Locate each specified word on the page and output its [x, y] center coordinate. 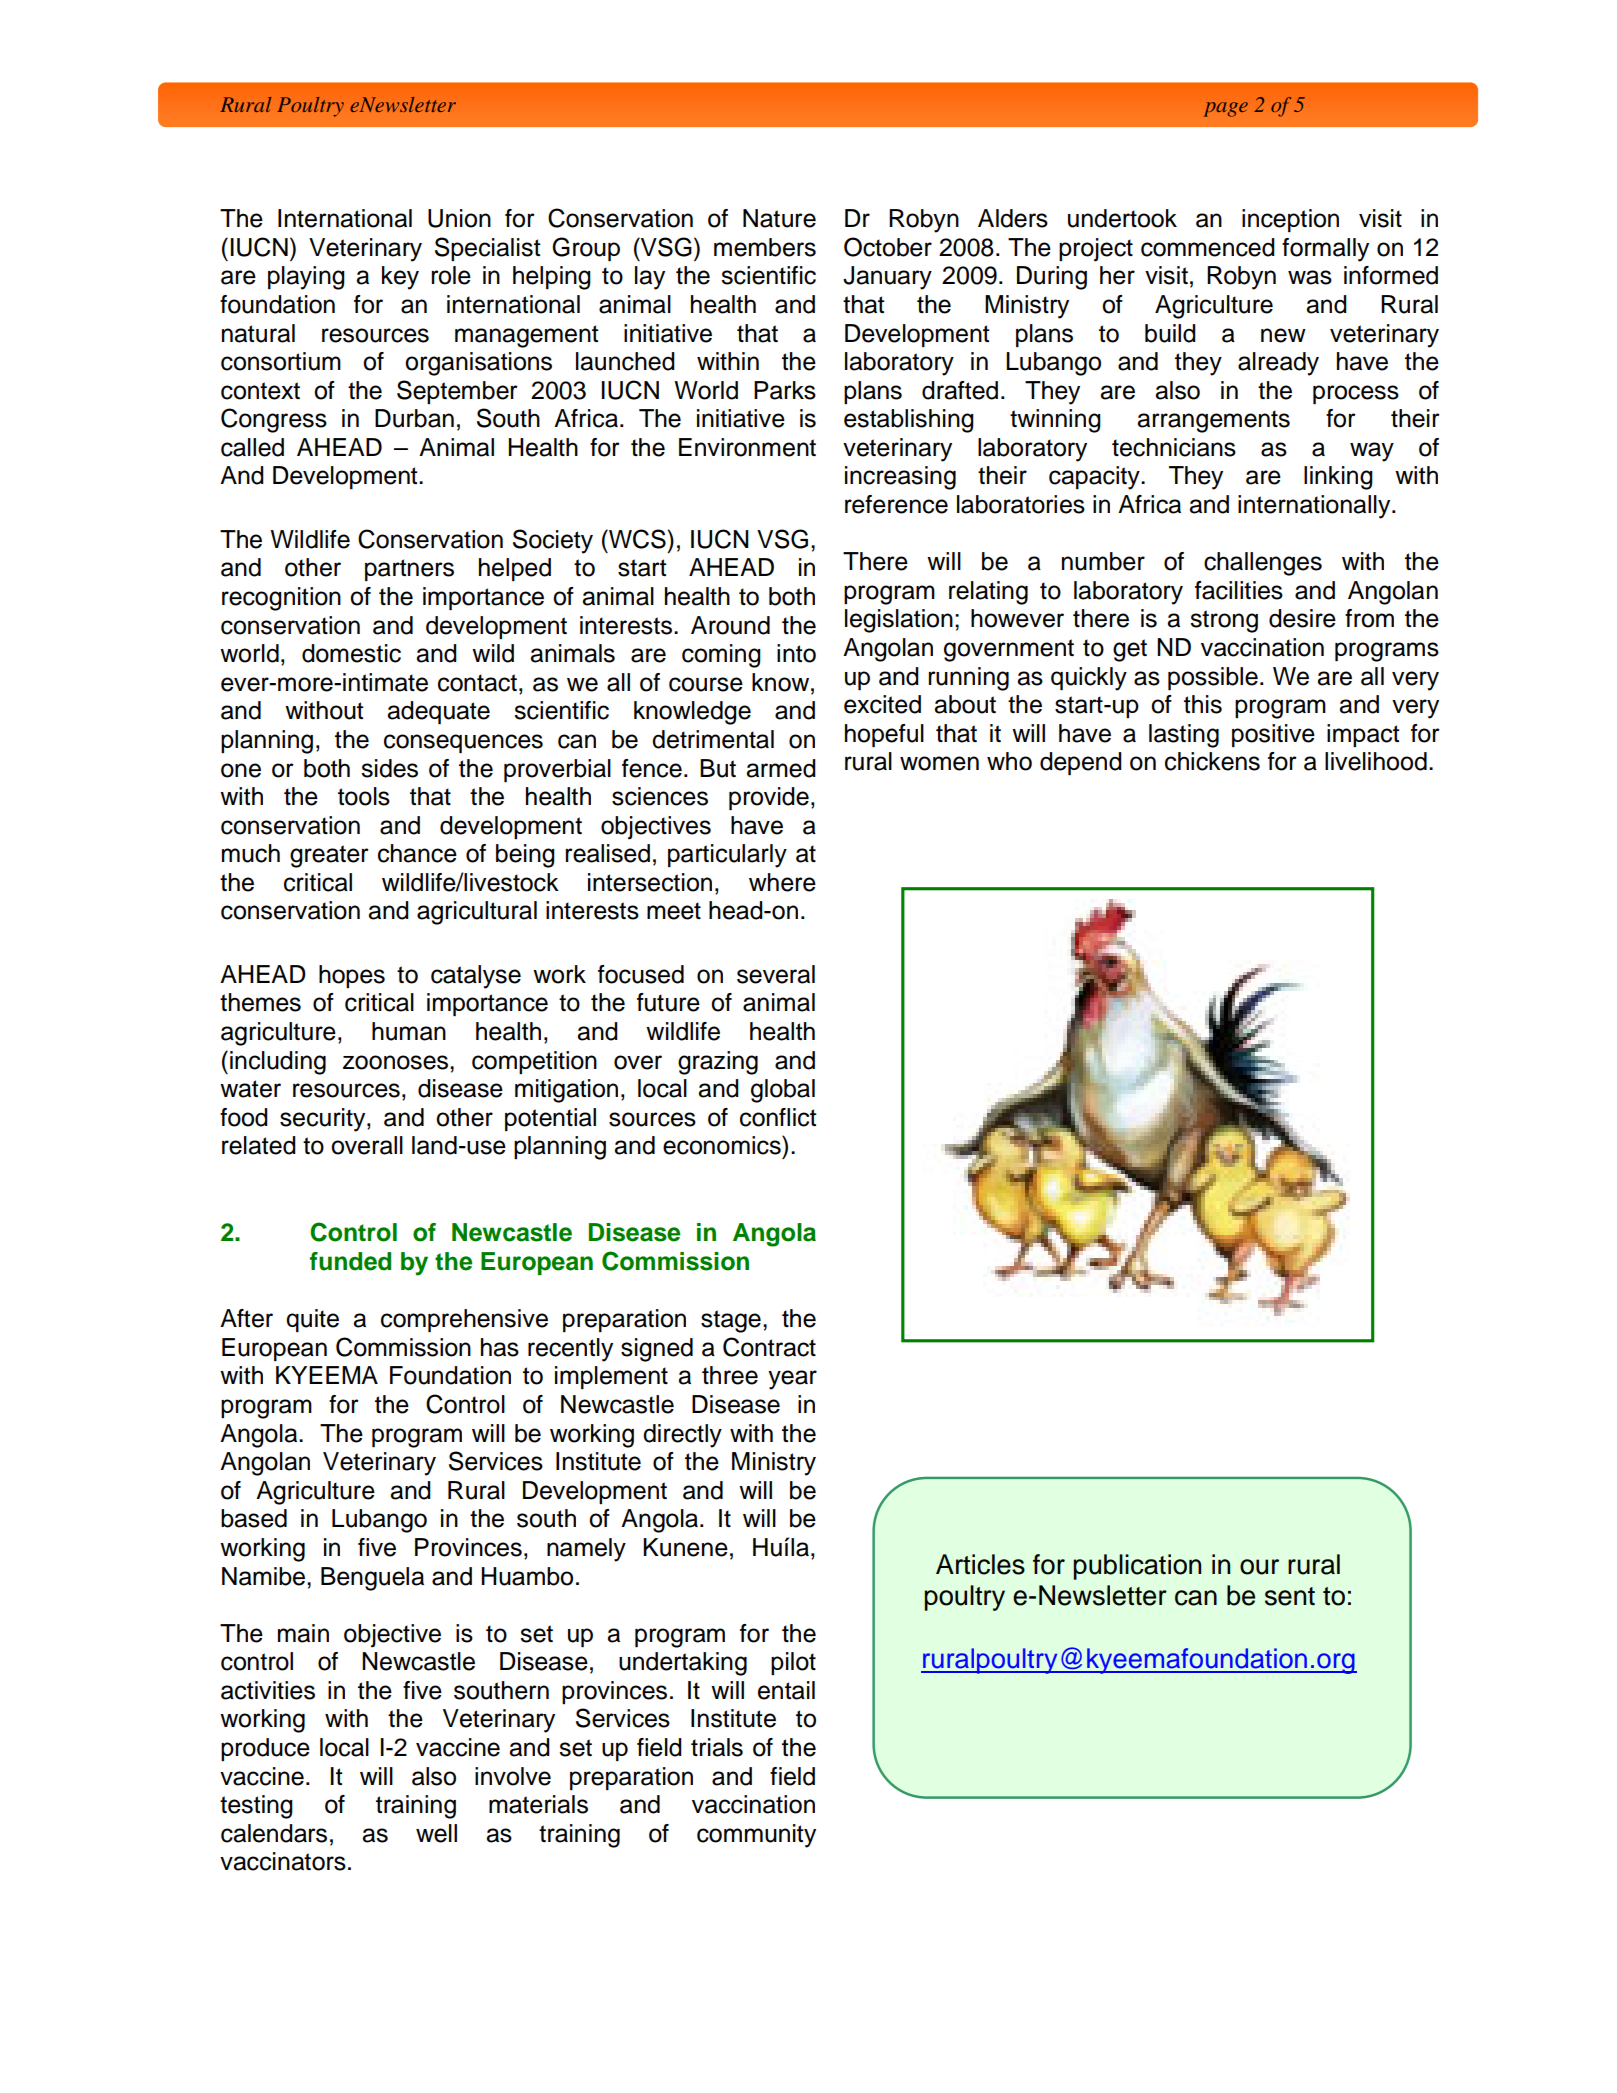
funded [350, 1261]
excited [882, 704]
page [1226, 109]
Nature [779, 218]
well [436, 1833]
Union [459, 218]
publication [1137, 1567]
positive [1273, 735]
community [756, 1836]
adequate [438, 712]
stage [731, 1321]
